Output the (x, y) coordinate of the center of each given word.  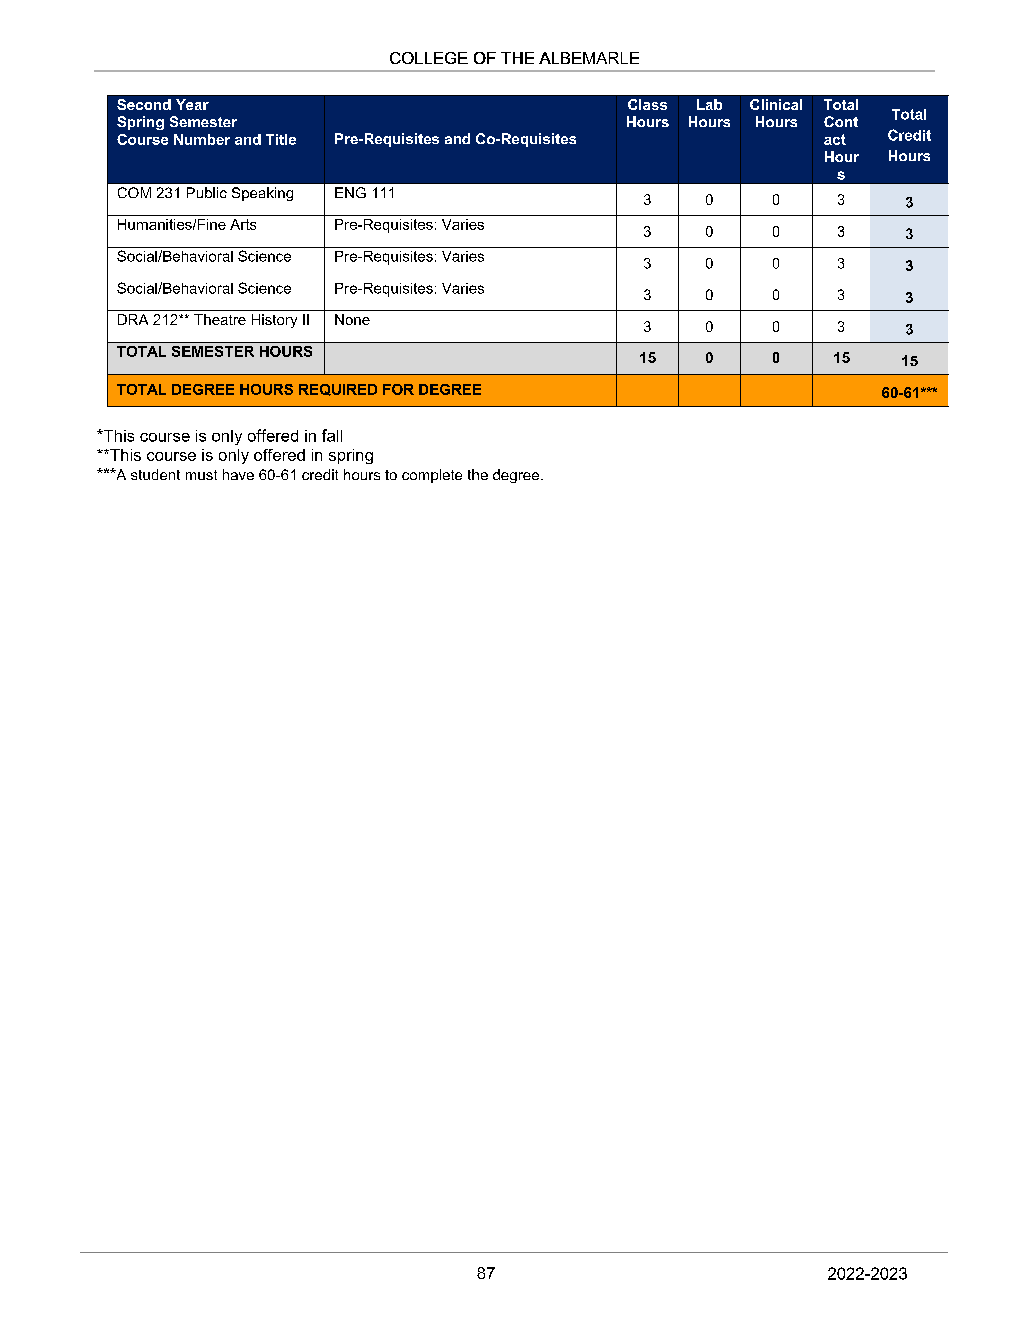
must (201, 475)
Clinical (776, 104)
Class (647, 104)
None (352, 319)
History (274, 321)
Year (192, 104)
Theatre (220, 319)
